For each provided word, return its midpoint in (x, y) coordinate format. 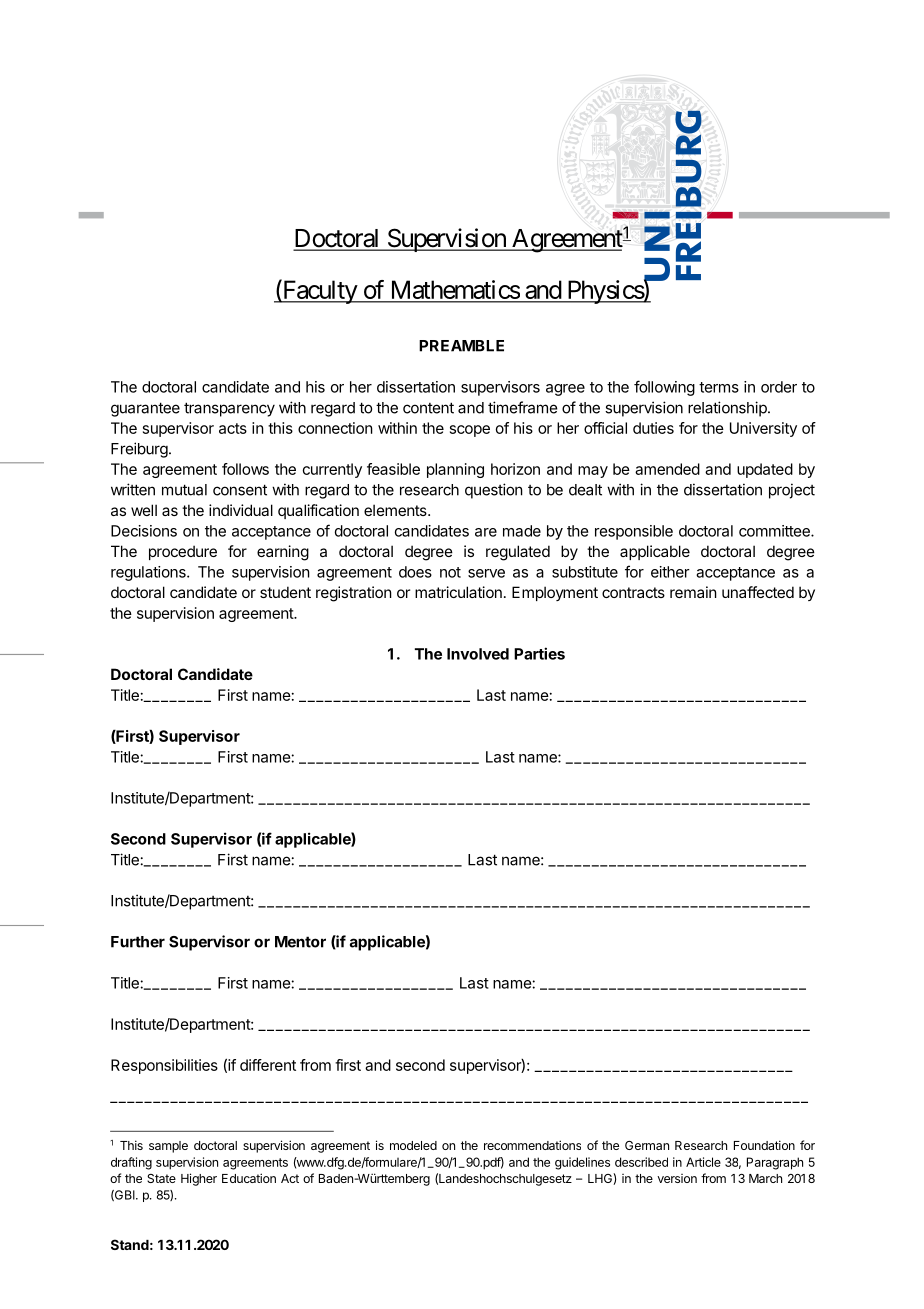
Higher (199, 1179)
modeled (413, 1145)
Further (138, 942)
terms (719, 387)
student (285, 592)
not (450, 572)
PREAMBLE (461, 346)
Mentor (300, 942)
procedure (183, 552)
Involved (478, 654)
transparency (229, 409)
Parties (539, 653)
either (670, 572)
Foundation (764, 1145)
